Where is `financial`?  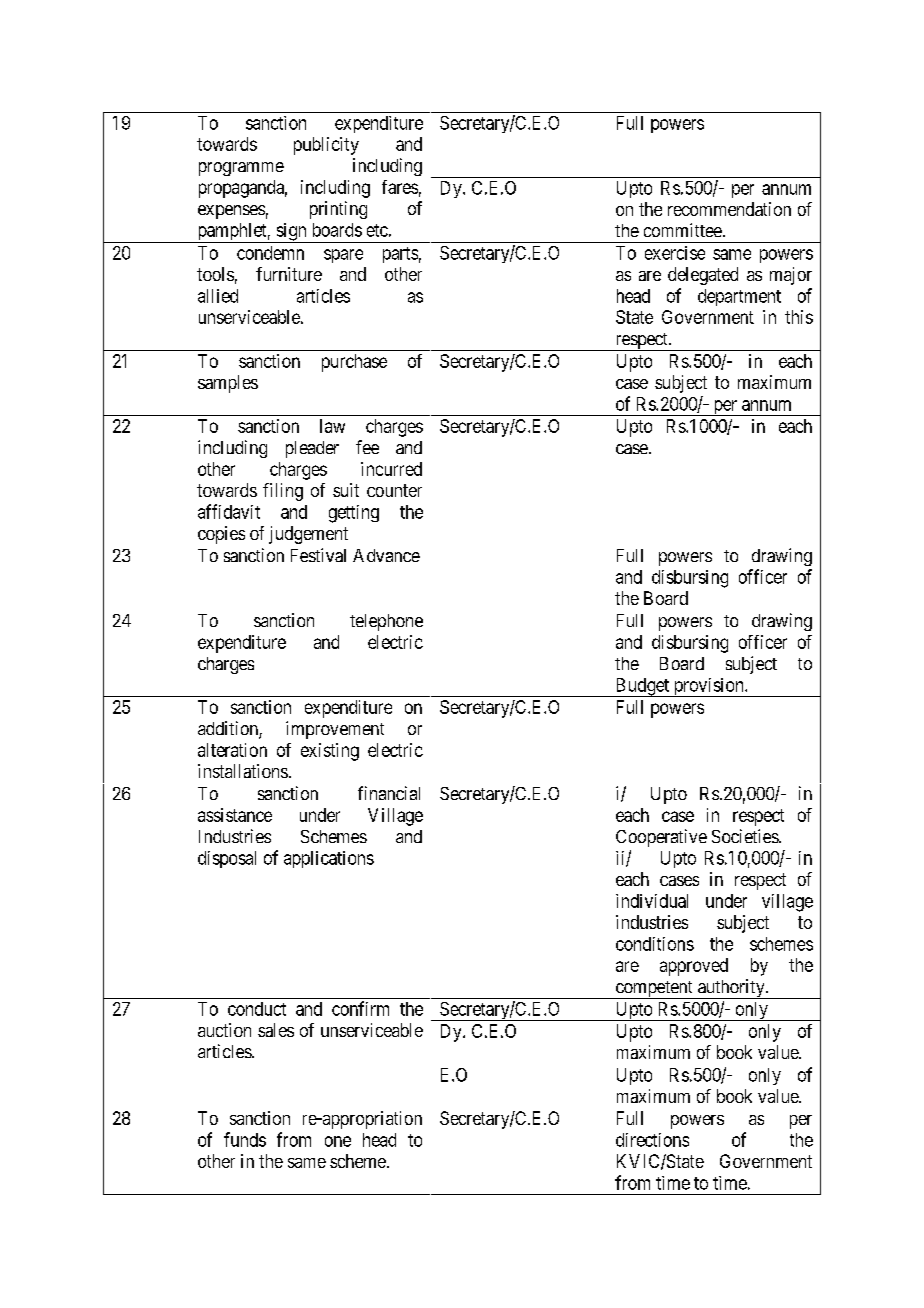
financial is located at coordinates (389, 793).
